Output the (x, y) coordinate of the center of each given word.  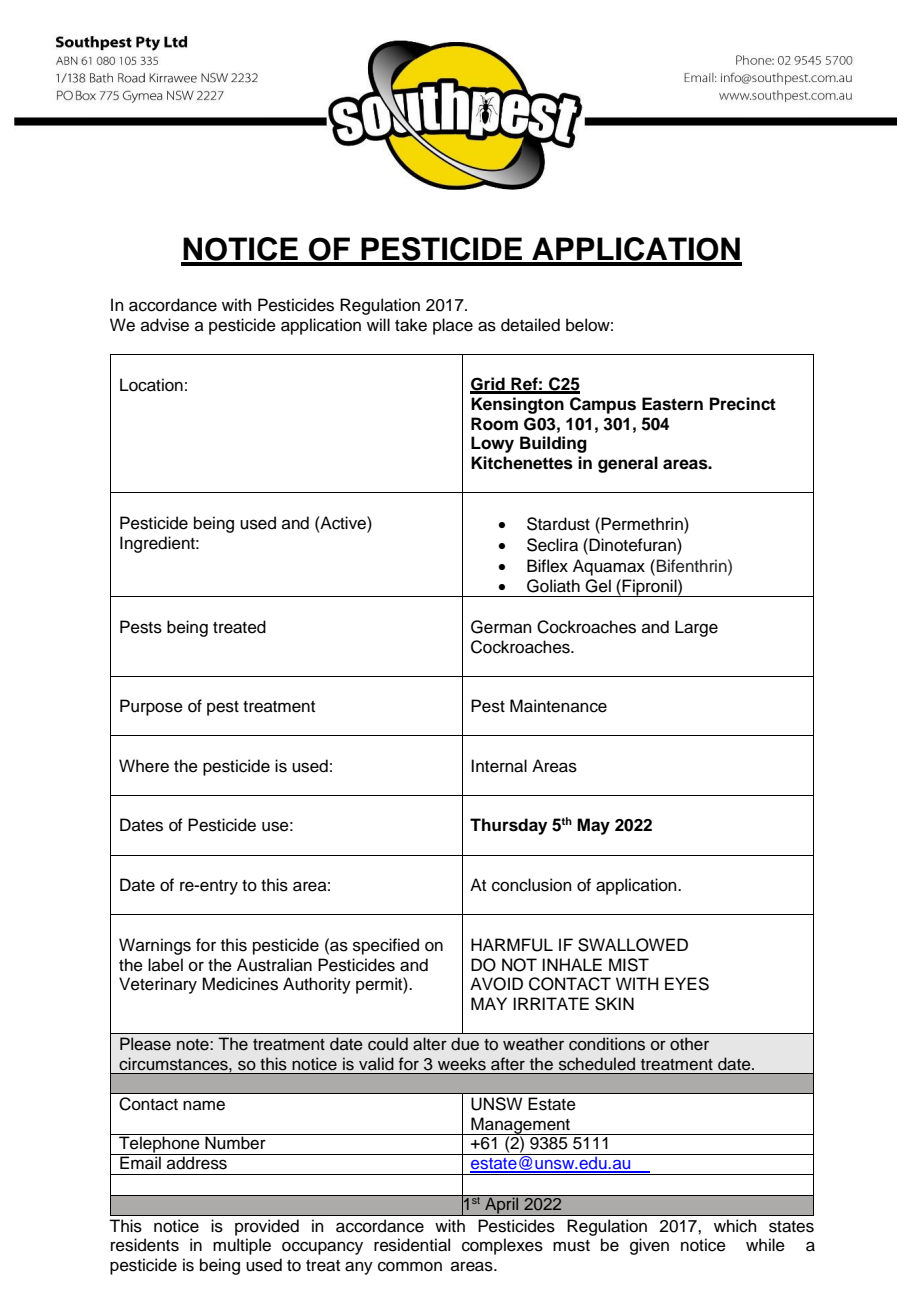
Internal (499, 766)
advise (165, 325)
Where (144, 766)
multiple (242, 1246)
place (453, 326)
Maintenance (558, 706)
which (735, 1226)
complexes (502, 1246)
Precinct (743, 404)
